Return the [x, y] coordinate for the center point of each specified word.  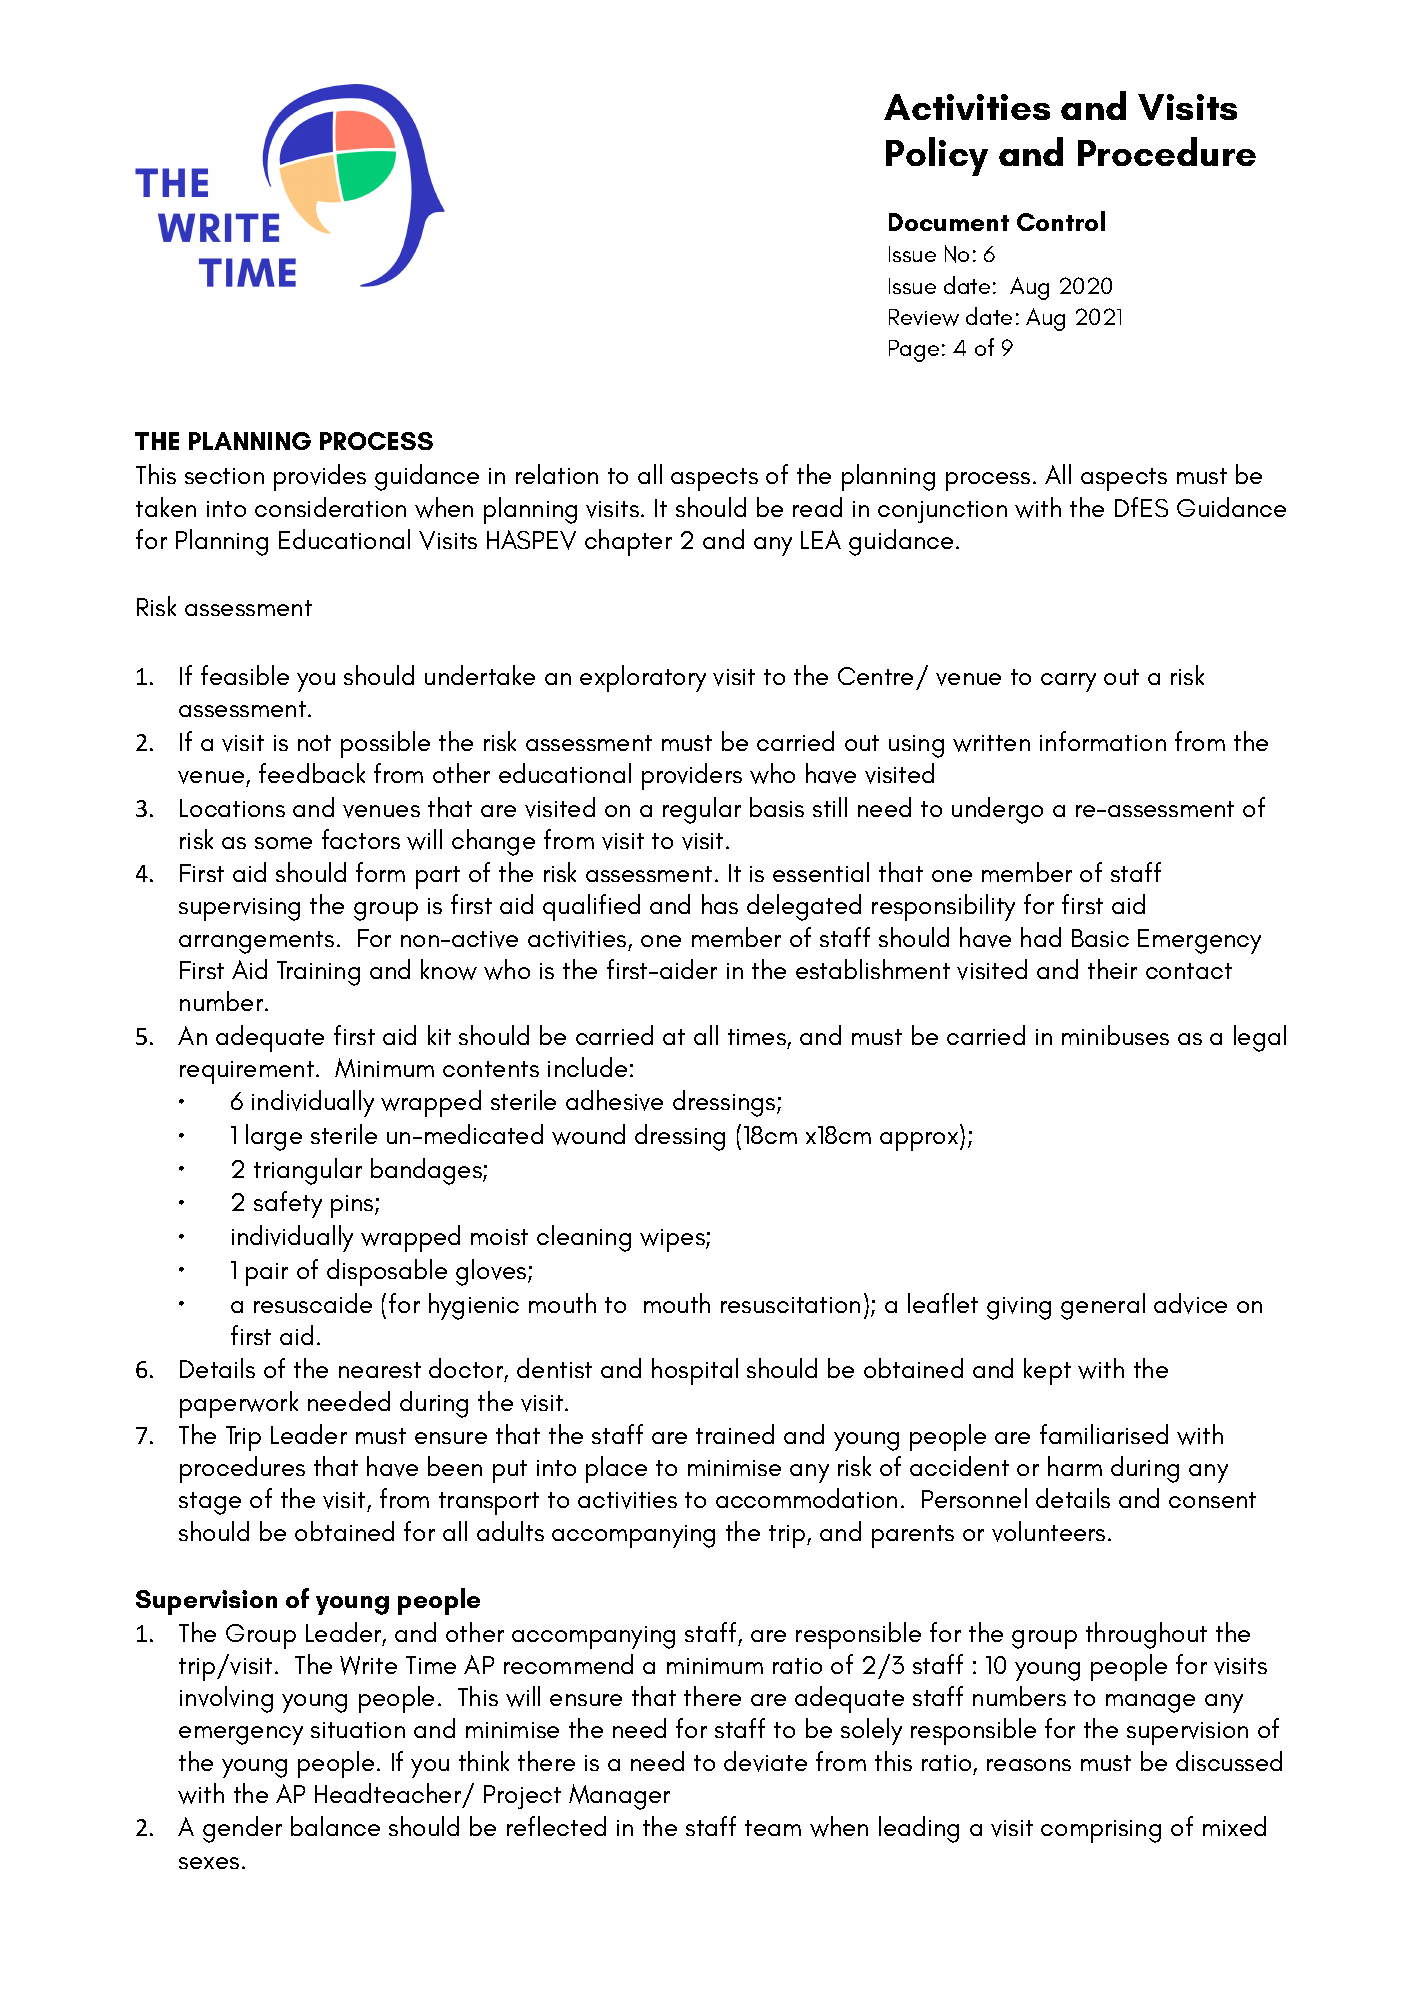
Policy [937, 156]
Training [318, 973]
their [1112, 969]
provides [320, 477]
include [587, 1067]
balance [335, 1826]
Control [1061, 221]
